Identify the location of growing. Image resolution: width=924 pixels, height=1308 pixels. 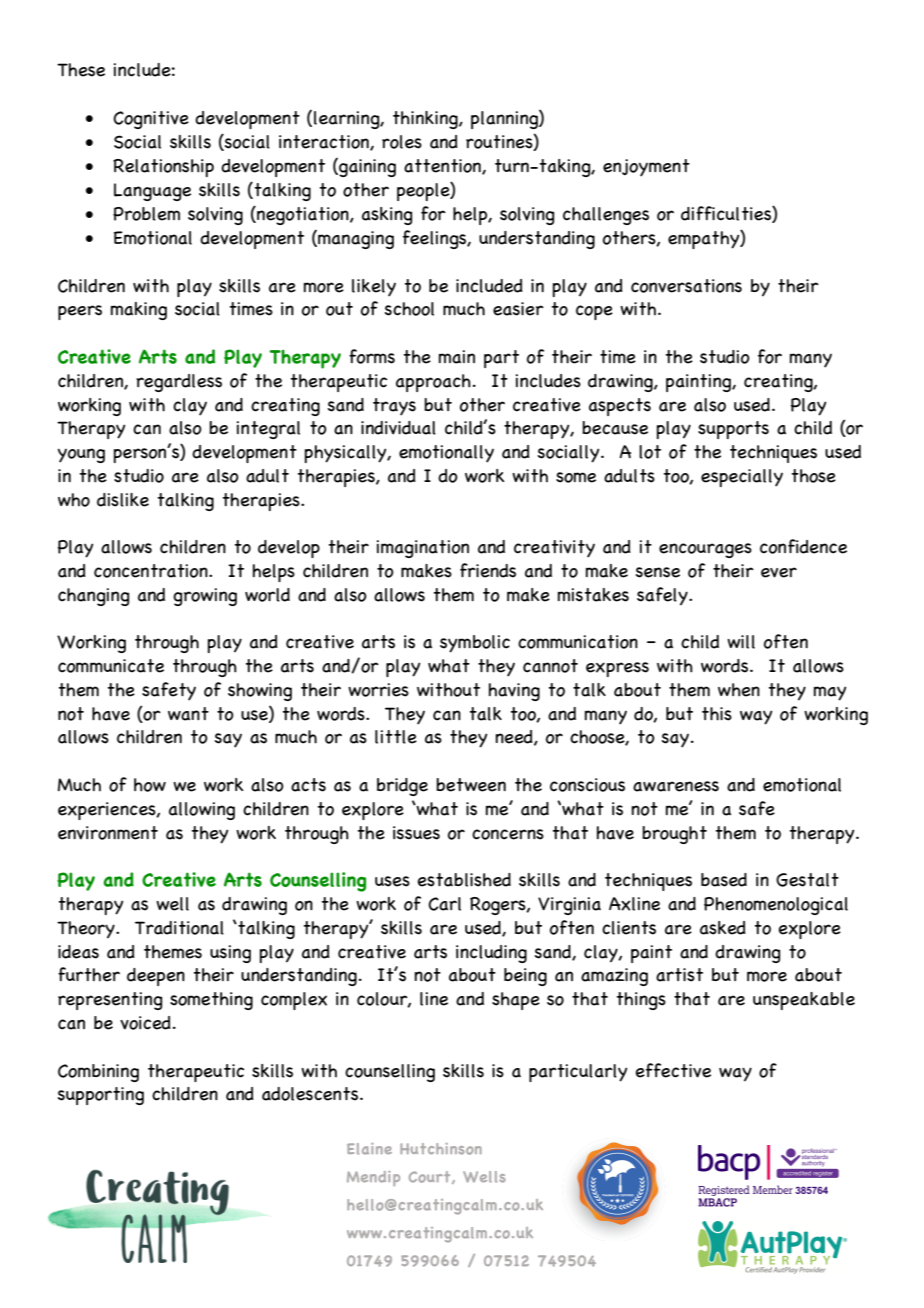
(205, 597).
